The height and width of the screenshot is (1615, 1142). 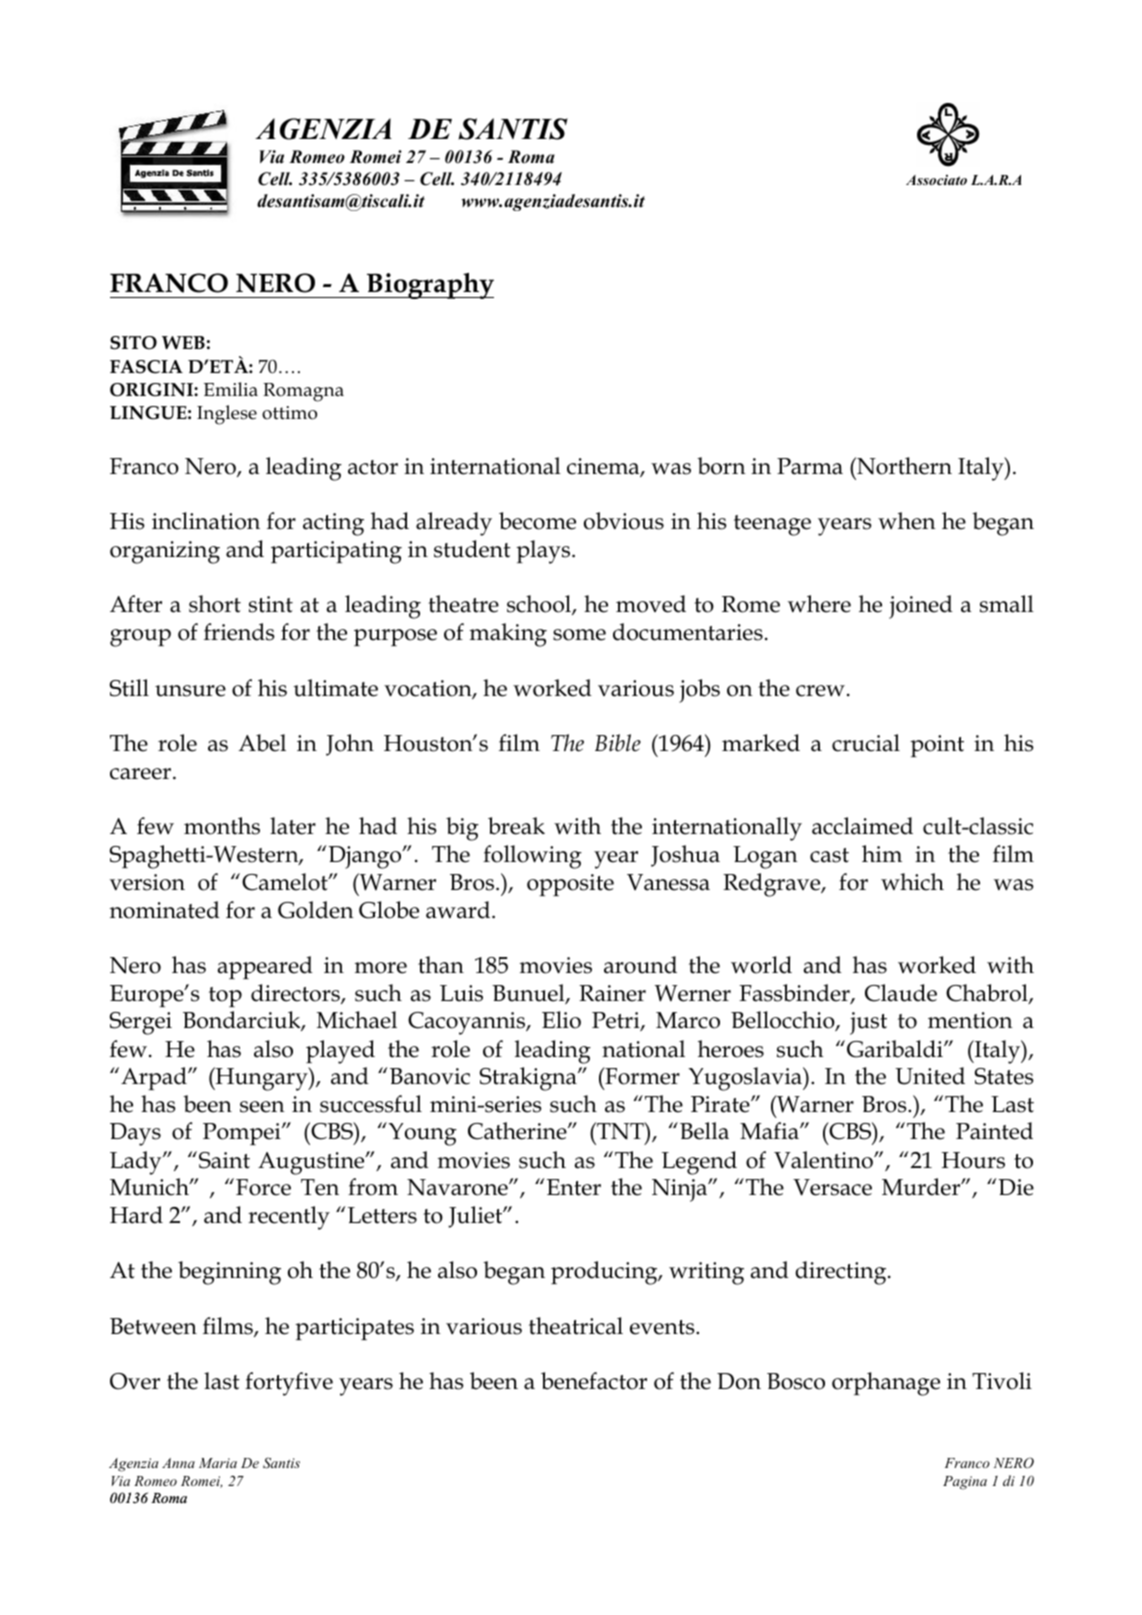 What do you see at coordinates (218, 1463) in the screenshot?
I see `Maria` at bounding box center [218, 1463].
